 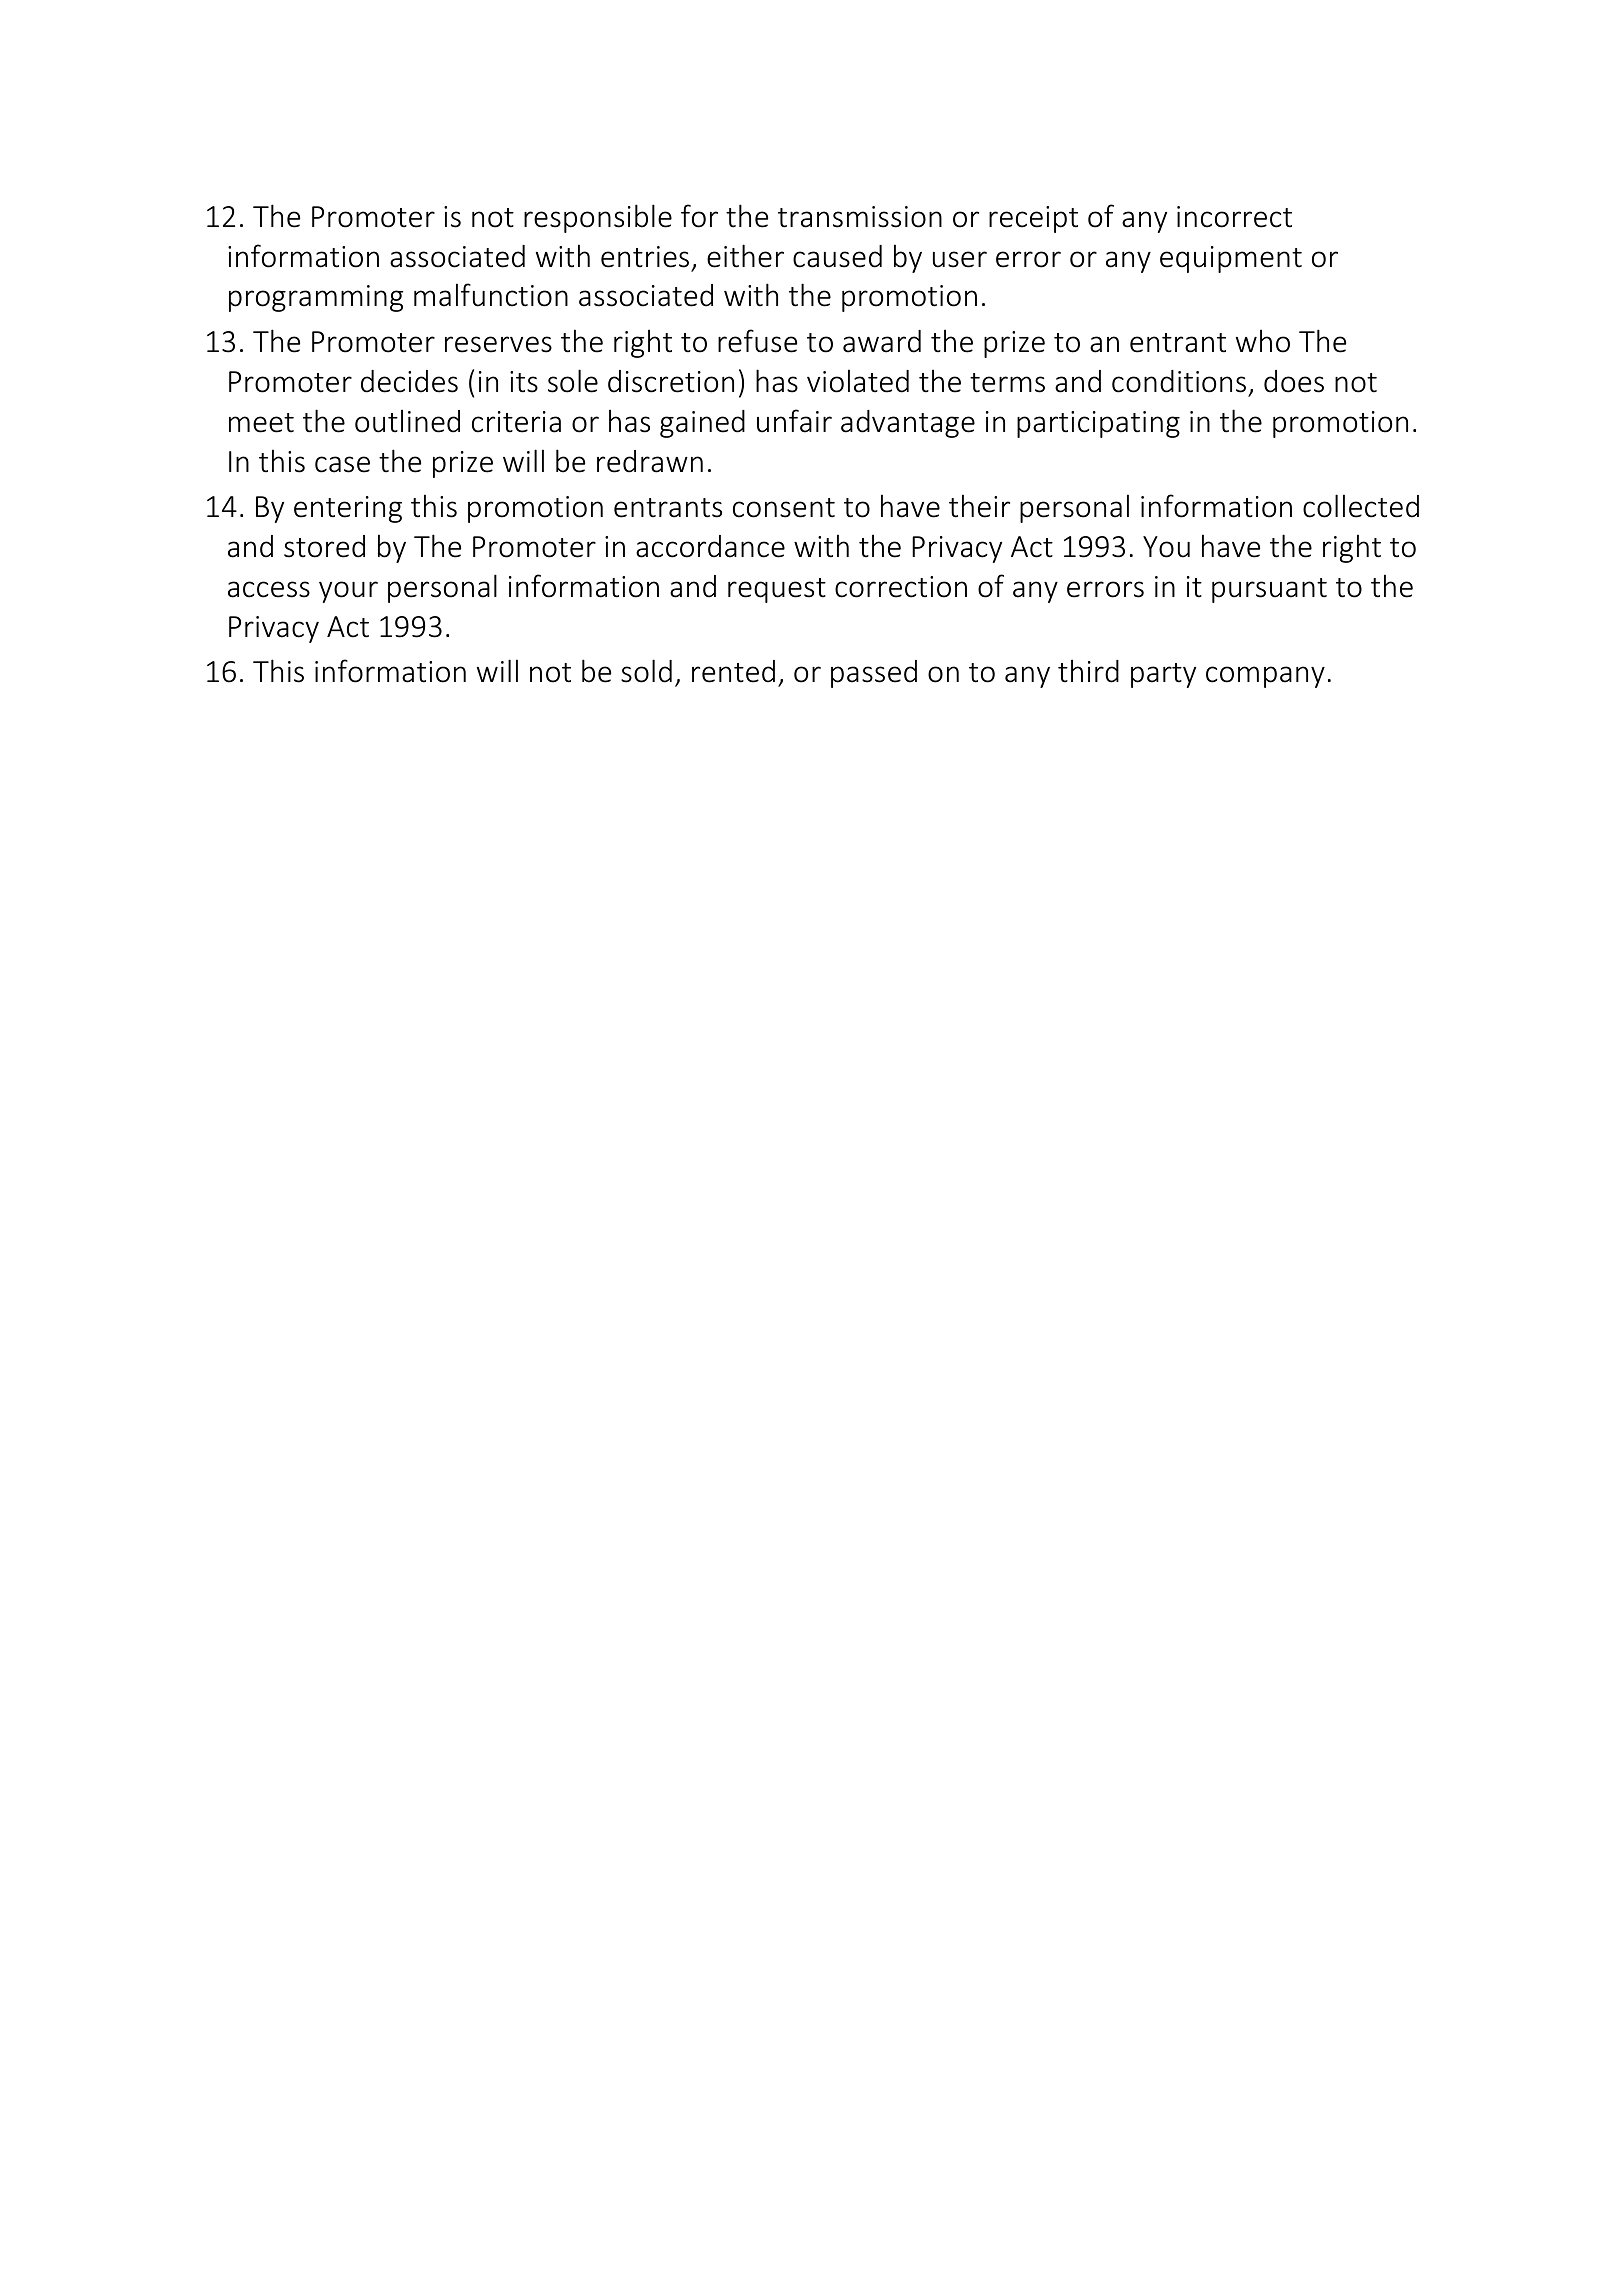 What do you see at coordinates (710, 546) in the screenshot?
I see `accordance` at bounding box center [710, 546].
